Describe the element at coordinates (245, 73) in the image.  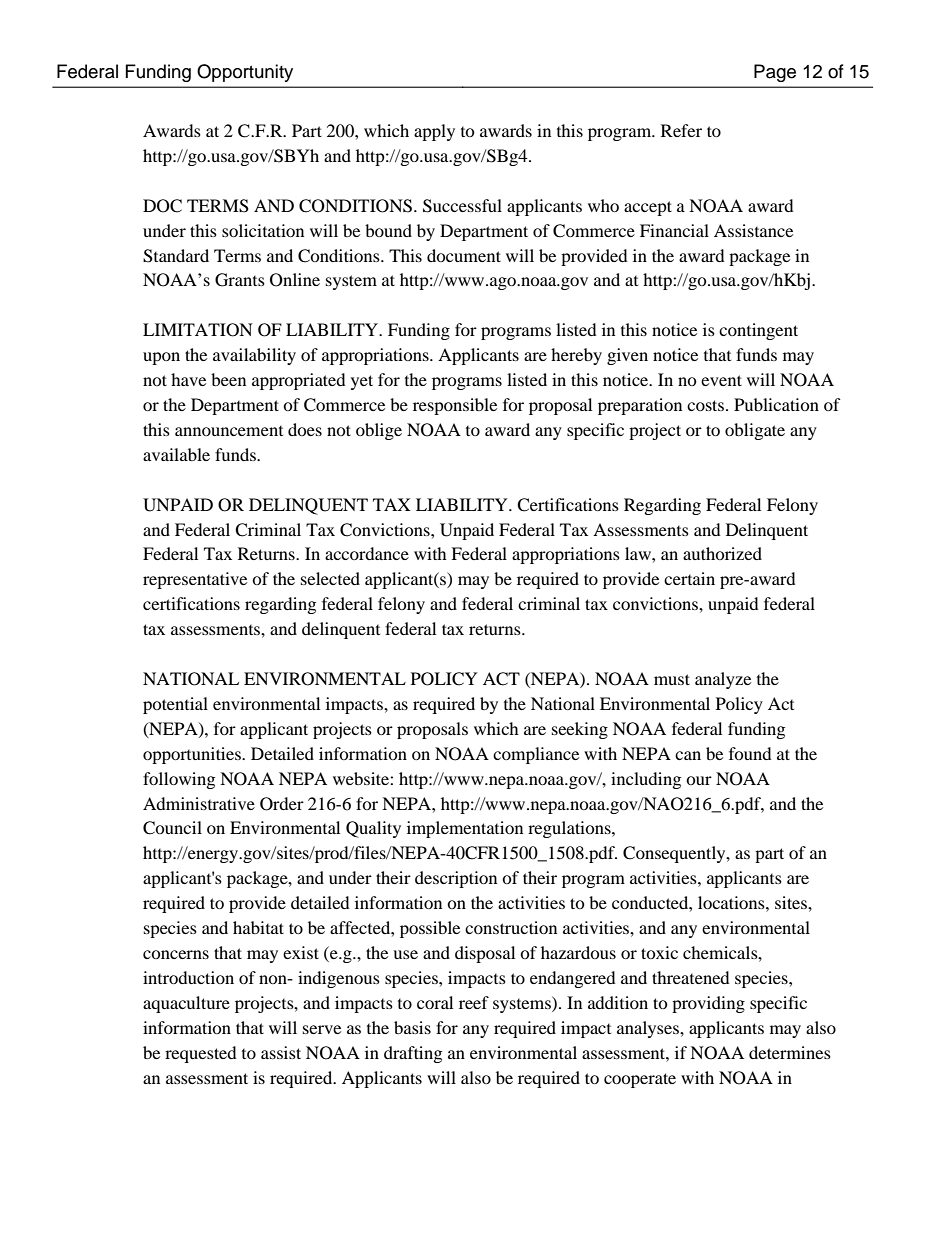
I see `Opportunity` at that location.
